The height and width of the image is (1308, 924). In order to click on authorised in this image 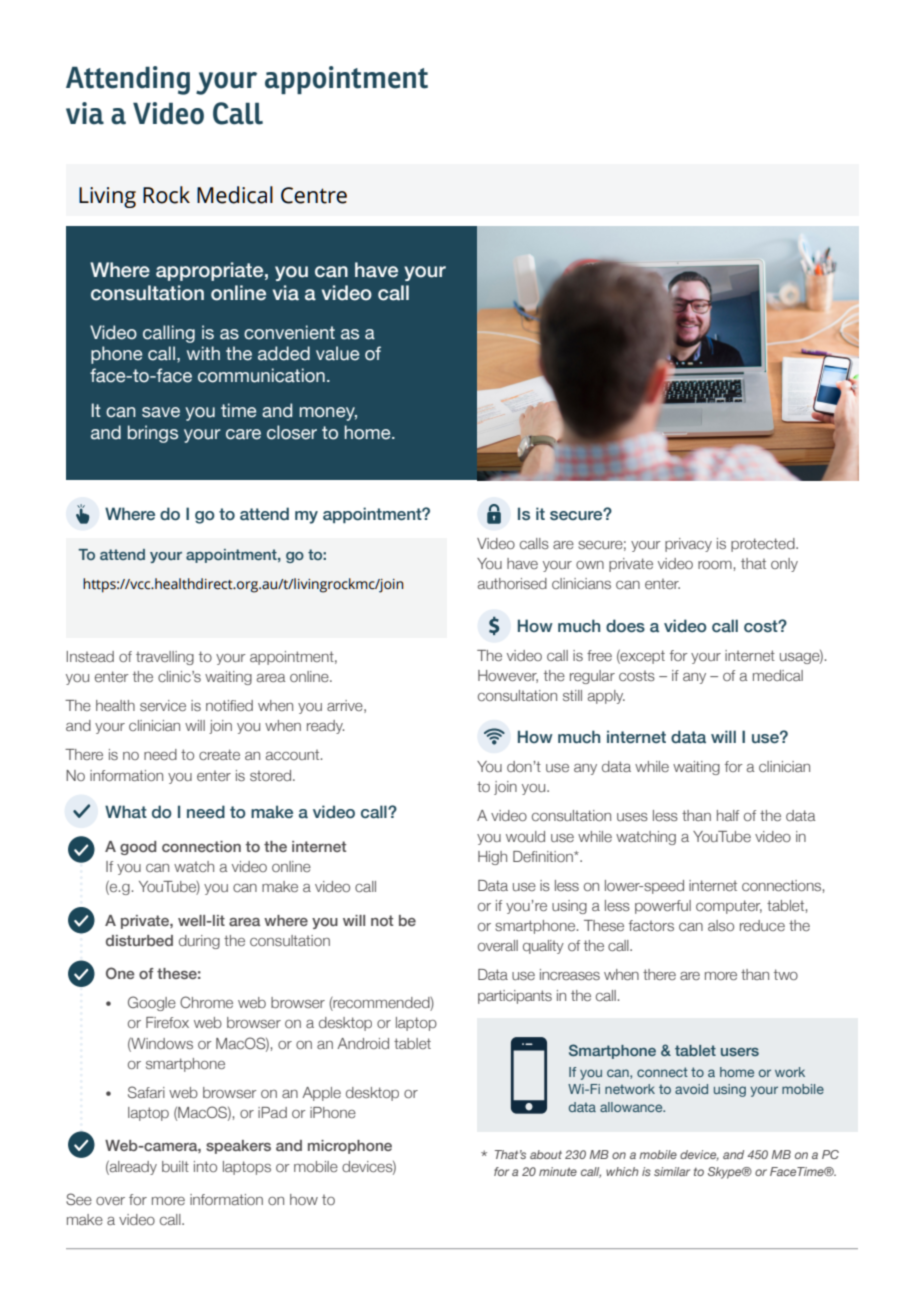, I will do `click(512, 583)`.
